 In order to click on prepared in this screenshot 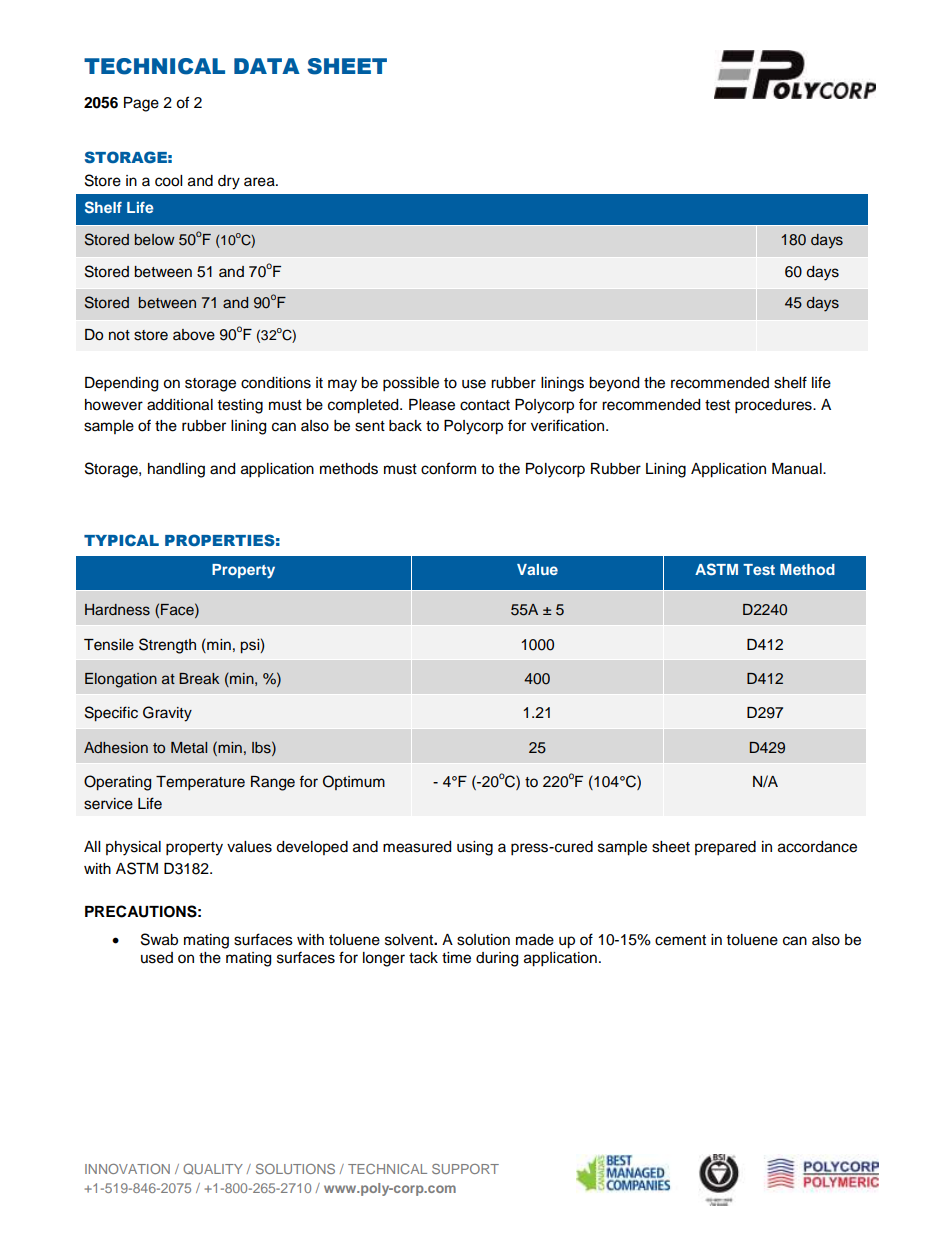, I will do `click(725, 848)`.
